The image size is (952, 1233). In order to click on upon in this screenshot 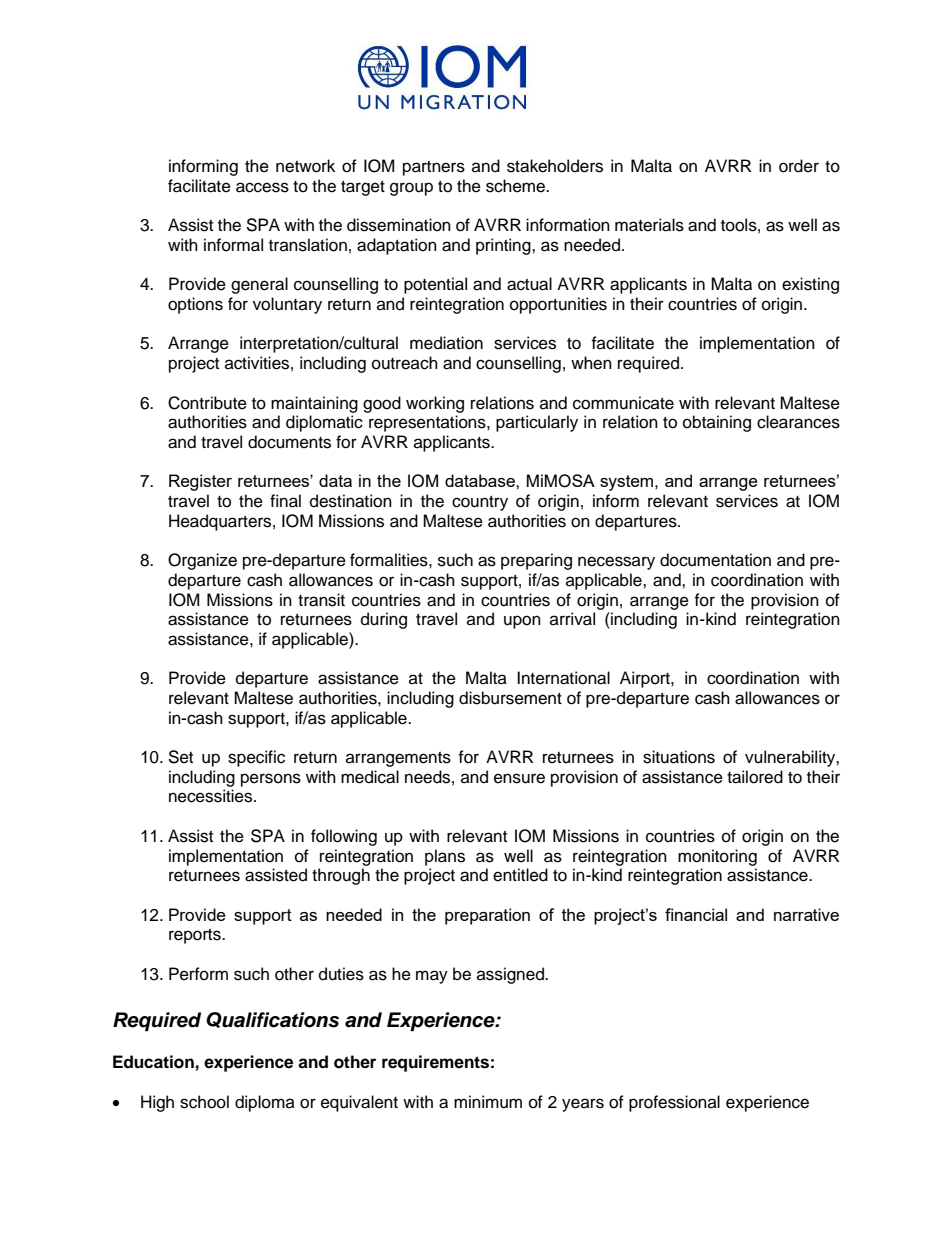, I will do `click(522, 622)`.
